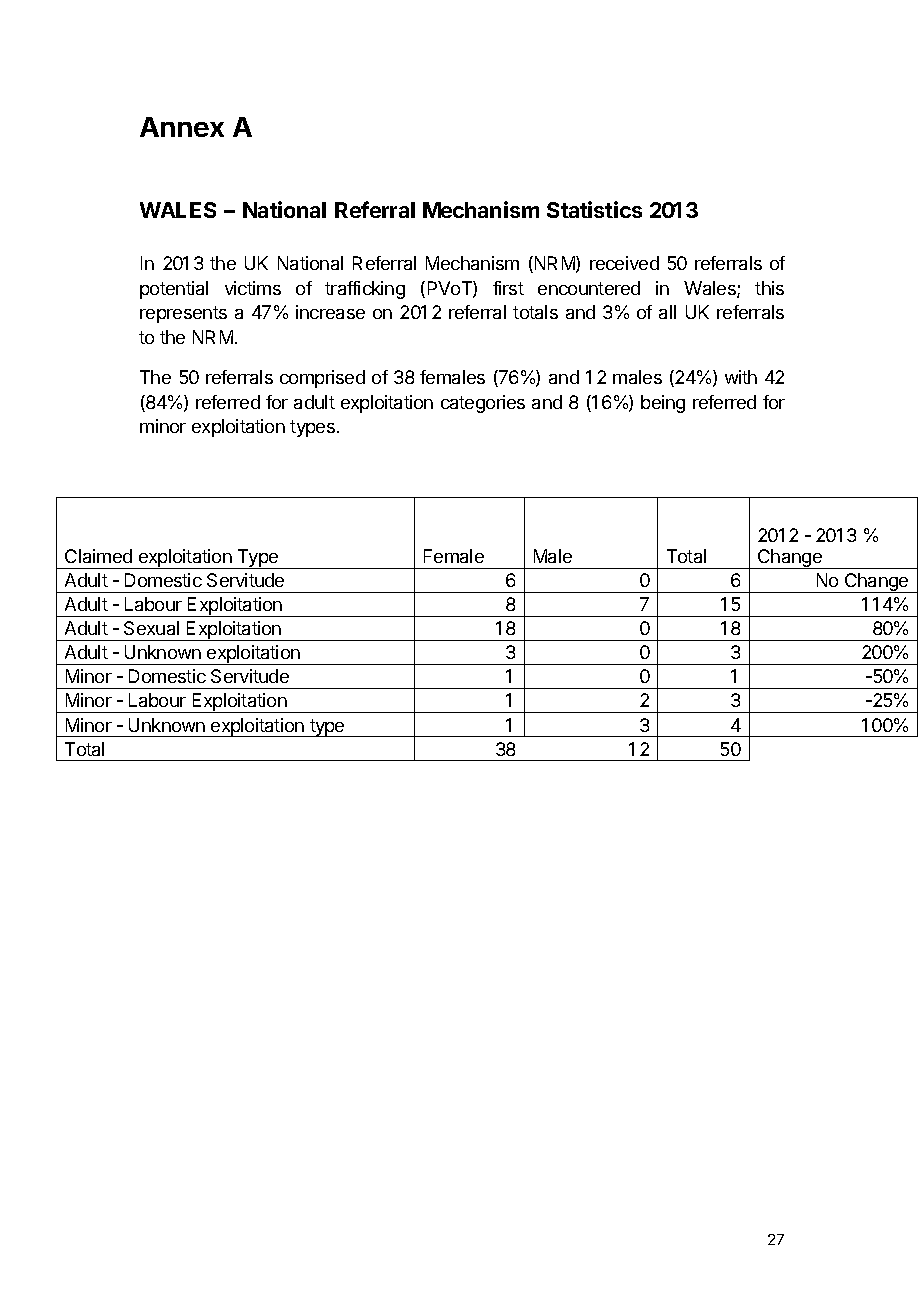  I want to click on received, so click(624, 263).
